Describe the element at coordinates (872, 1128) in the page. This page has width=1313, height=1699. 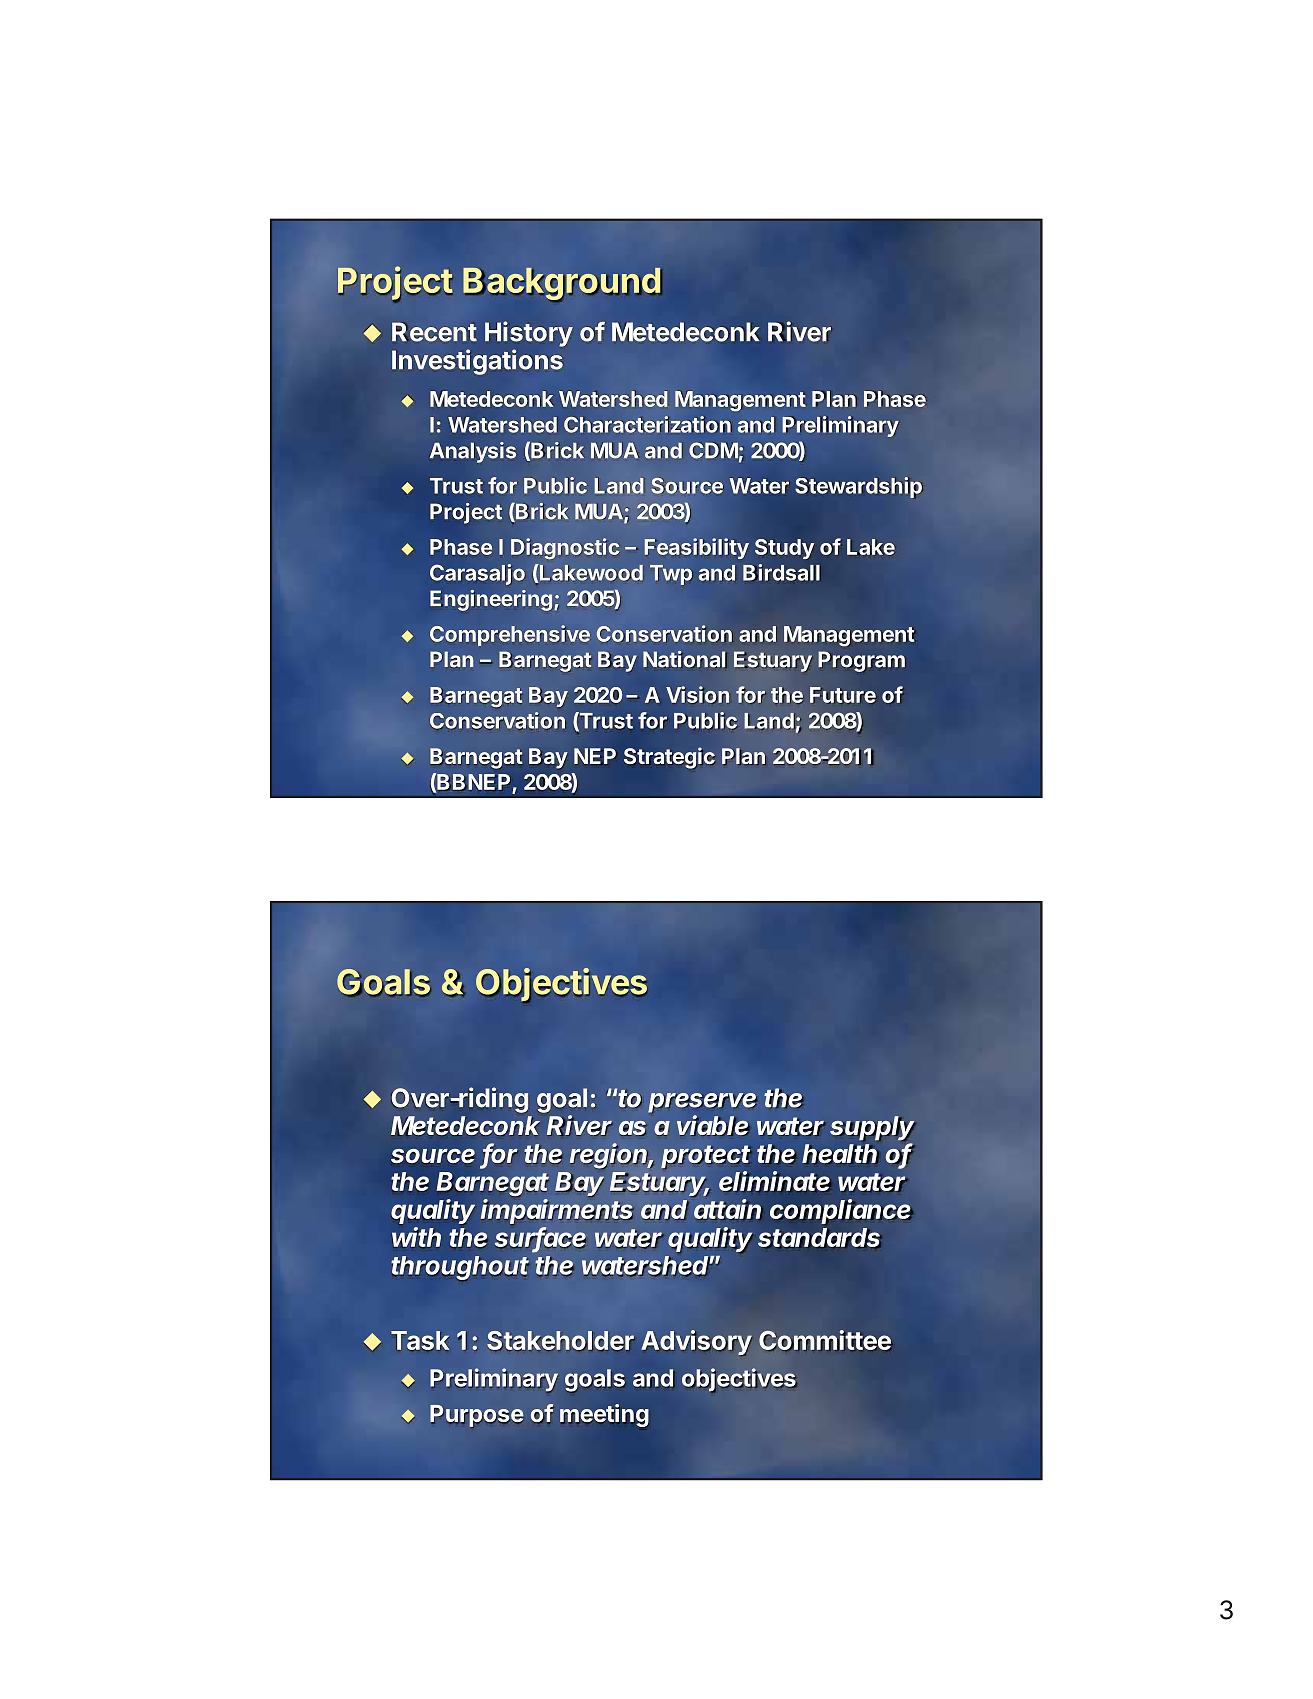
I see `supply` at that location.
